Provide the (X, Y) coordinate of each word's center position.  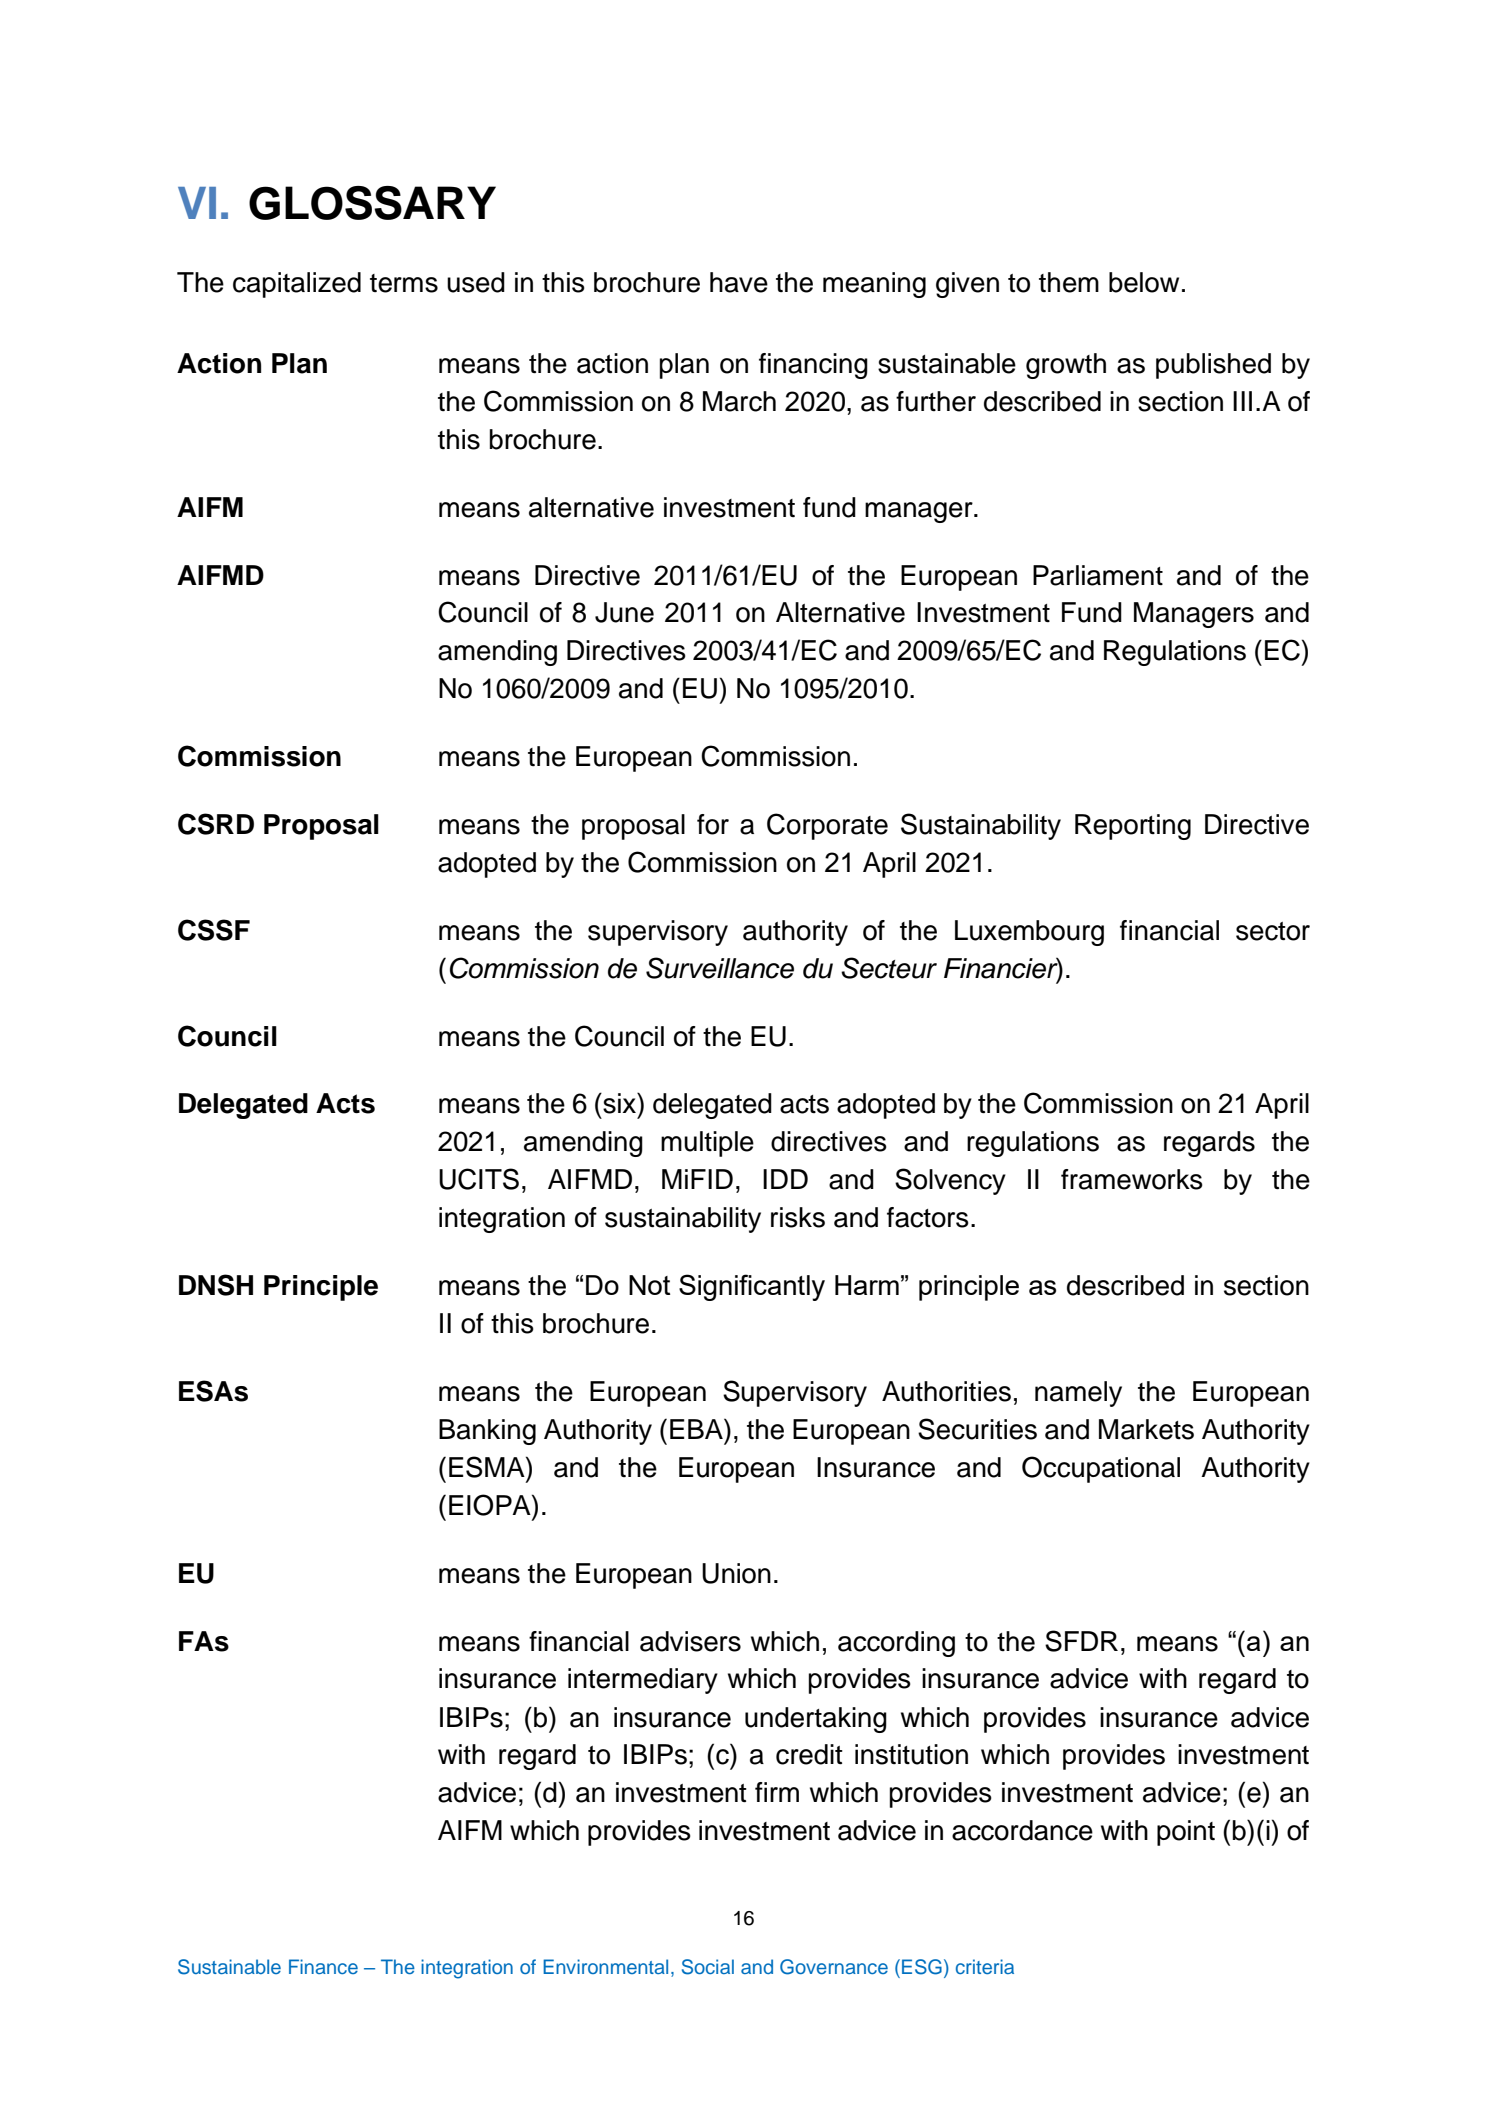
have (739, 282)
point (1186, 1833)
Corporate (827, 826)
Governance (834, 1967)
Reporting (1133, 827)
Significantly (752, 1287)
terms (404, 283)
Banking (487, 1432)
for (713, 824)
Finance (323, 1966)
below (1144, 282)
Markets (1146, 1429)
